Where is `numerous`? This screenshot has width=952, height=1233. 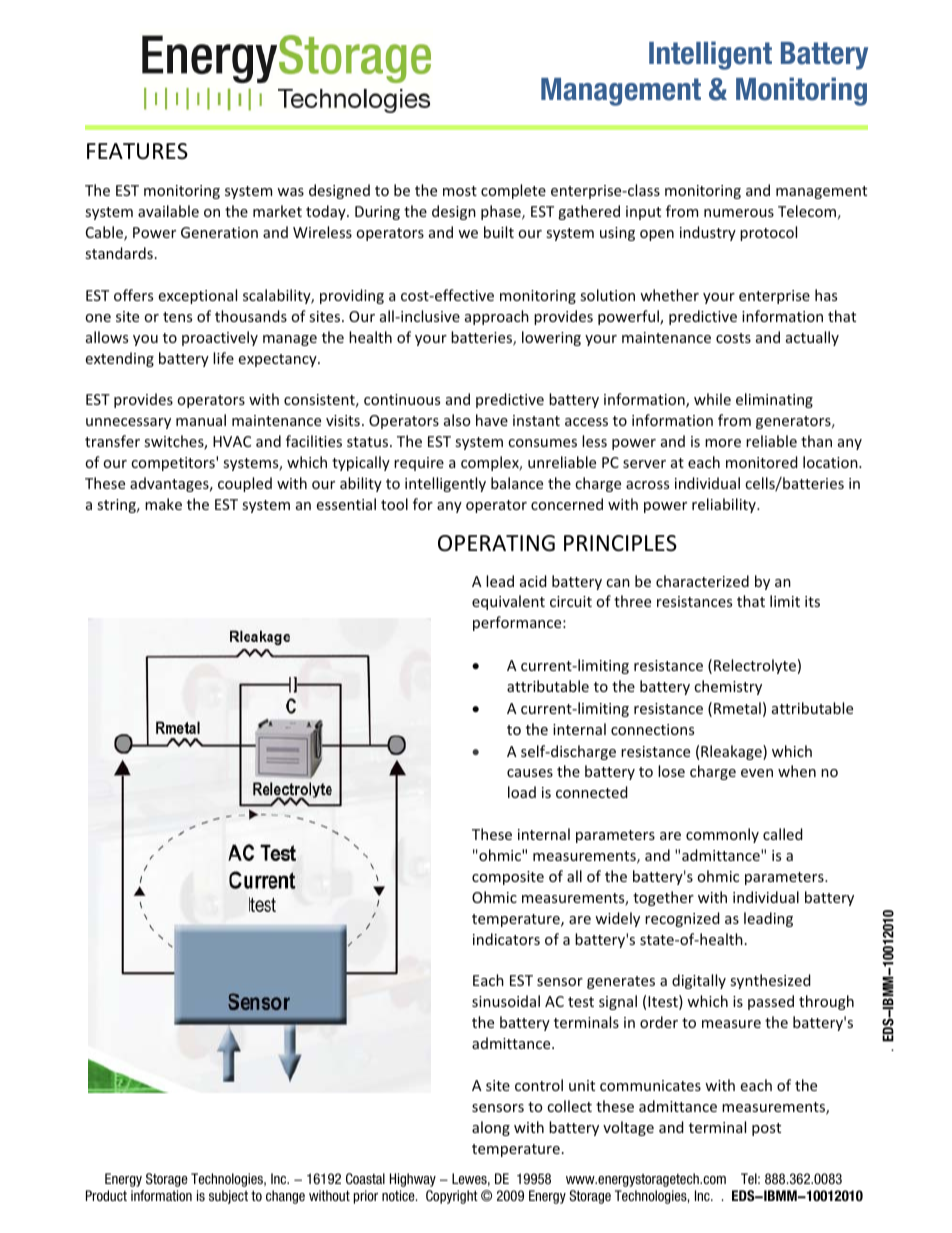 numerous is located at coordinates (739, 213).
